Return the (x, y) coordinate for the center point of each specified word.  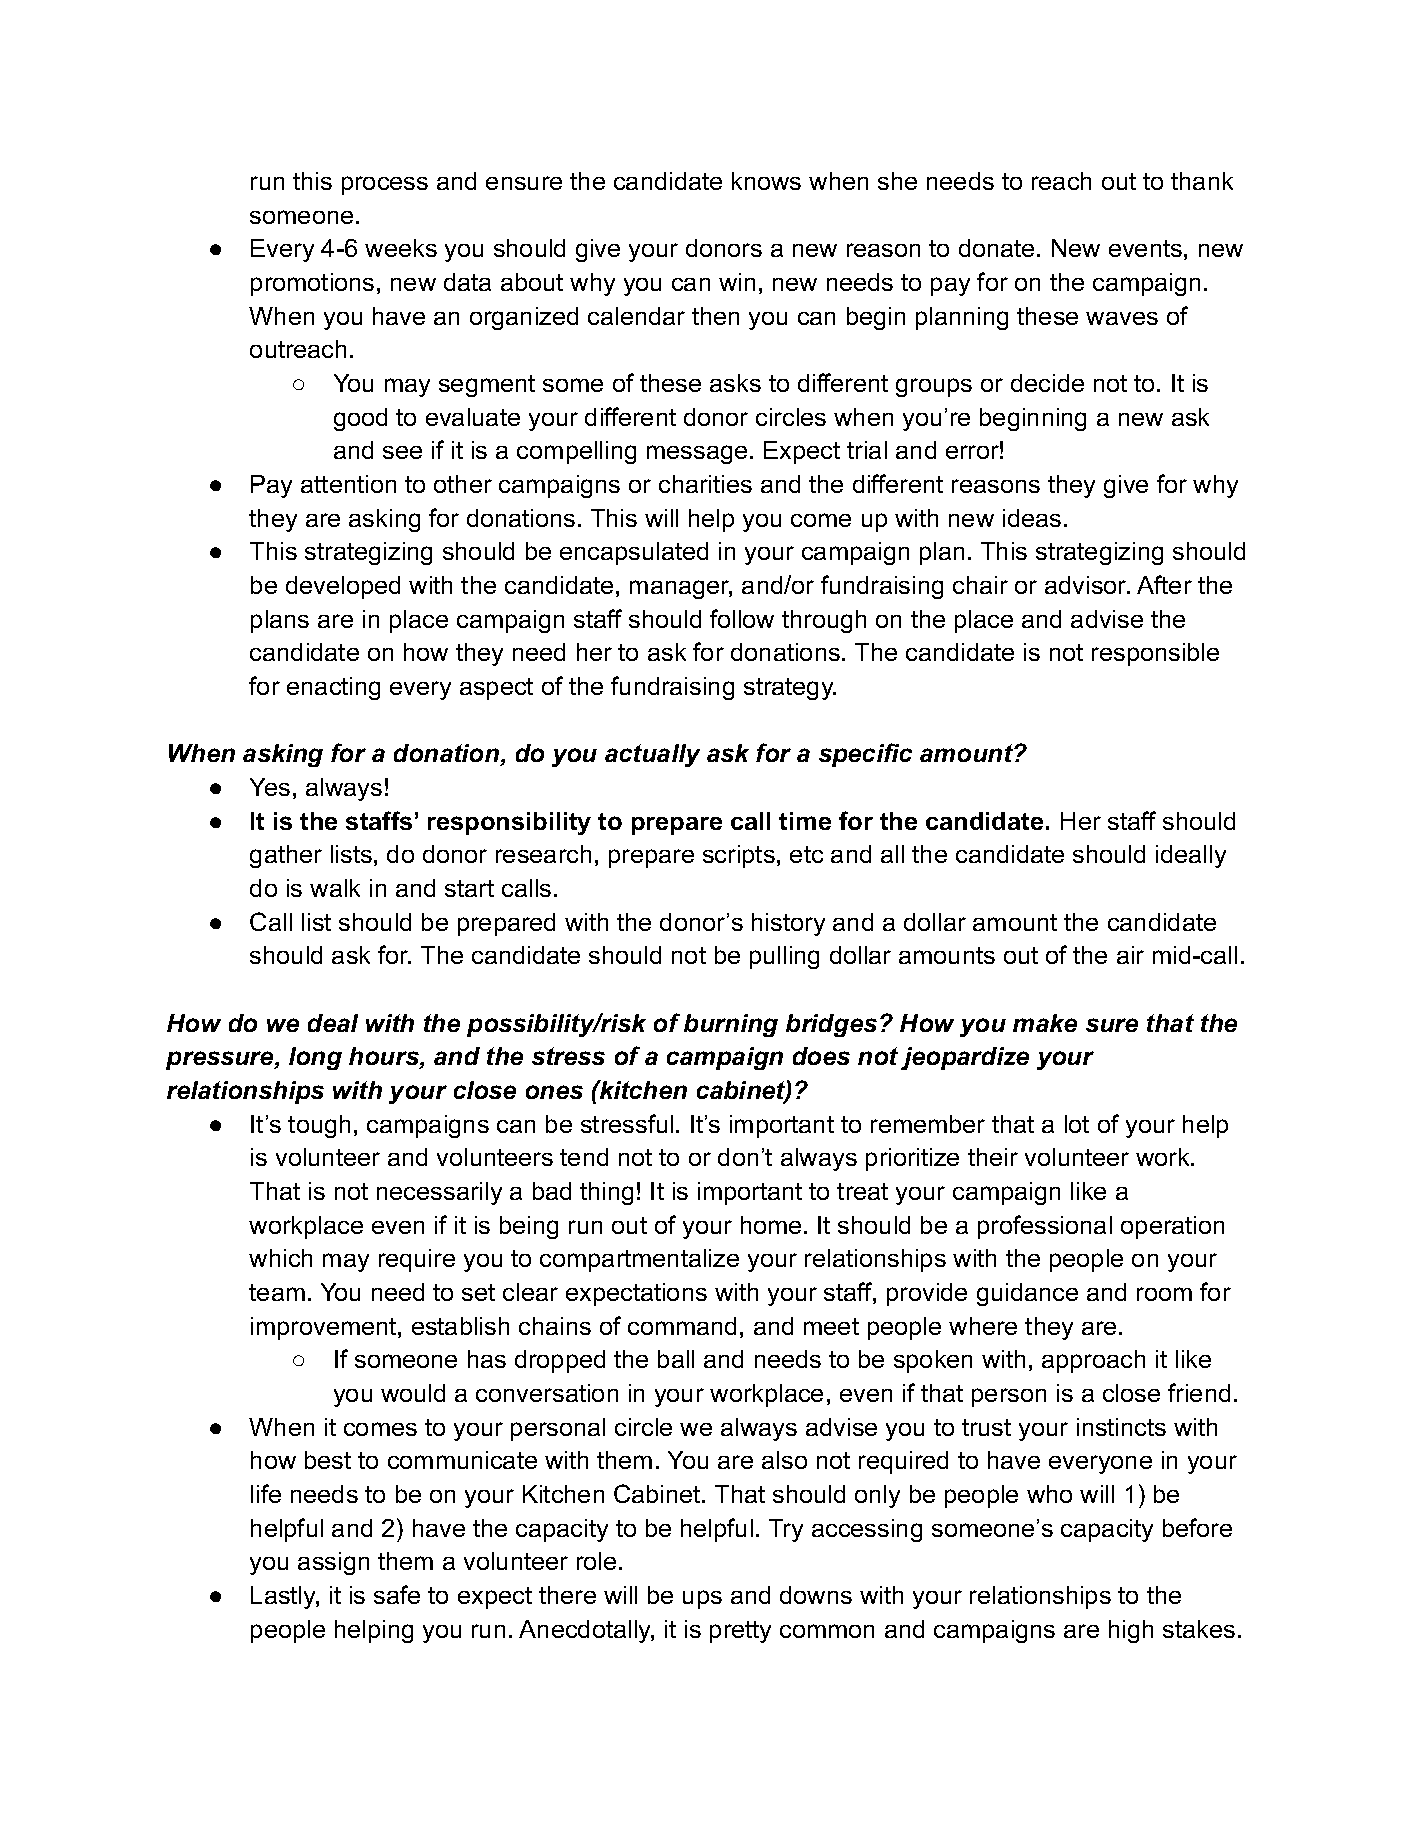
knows (766, 181)
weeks (401, 248)
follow (742, 618)
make (1045, 1023)
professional (1045, 1227)
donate (996, 248)
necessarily (439, 1193)
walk (335, 888)
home (771, 1225)
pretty (740, 1632)
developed (343, 587)
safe (397, 1594)
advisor (1087, 585)
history (788, 924)
